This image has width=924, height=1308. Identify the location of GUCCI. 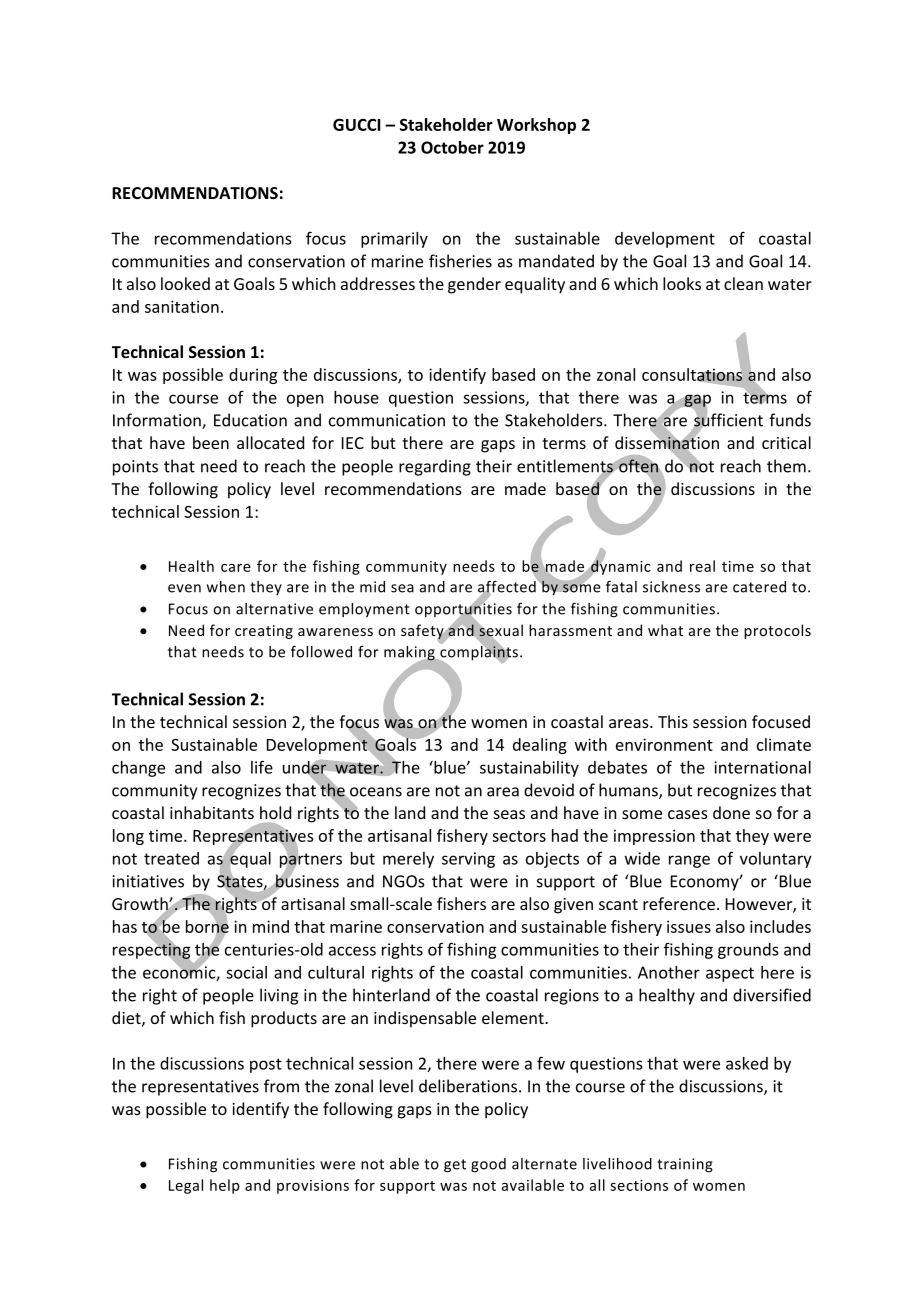
(356, 124).
